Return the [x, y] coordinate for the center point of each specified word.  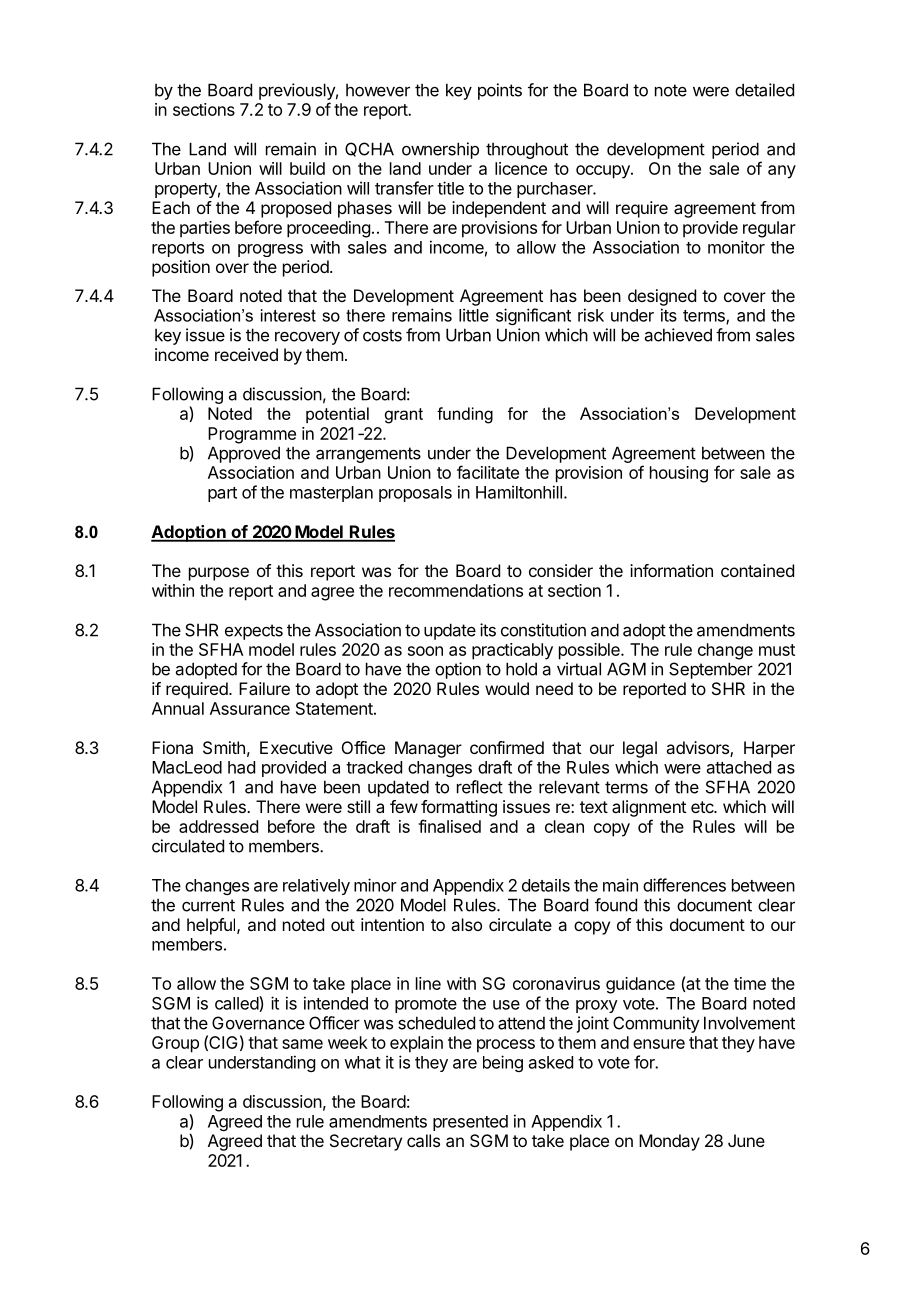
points [500, 91]
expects [254, 632]
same [302, 1044]
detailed [764, 90]
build [307, 168]
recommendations [456, 590]
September [711, 670]
